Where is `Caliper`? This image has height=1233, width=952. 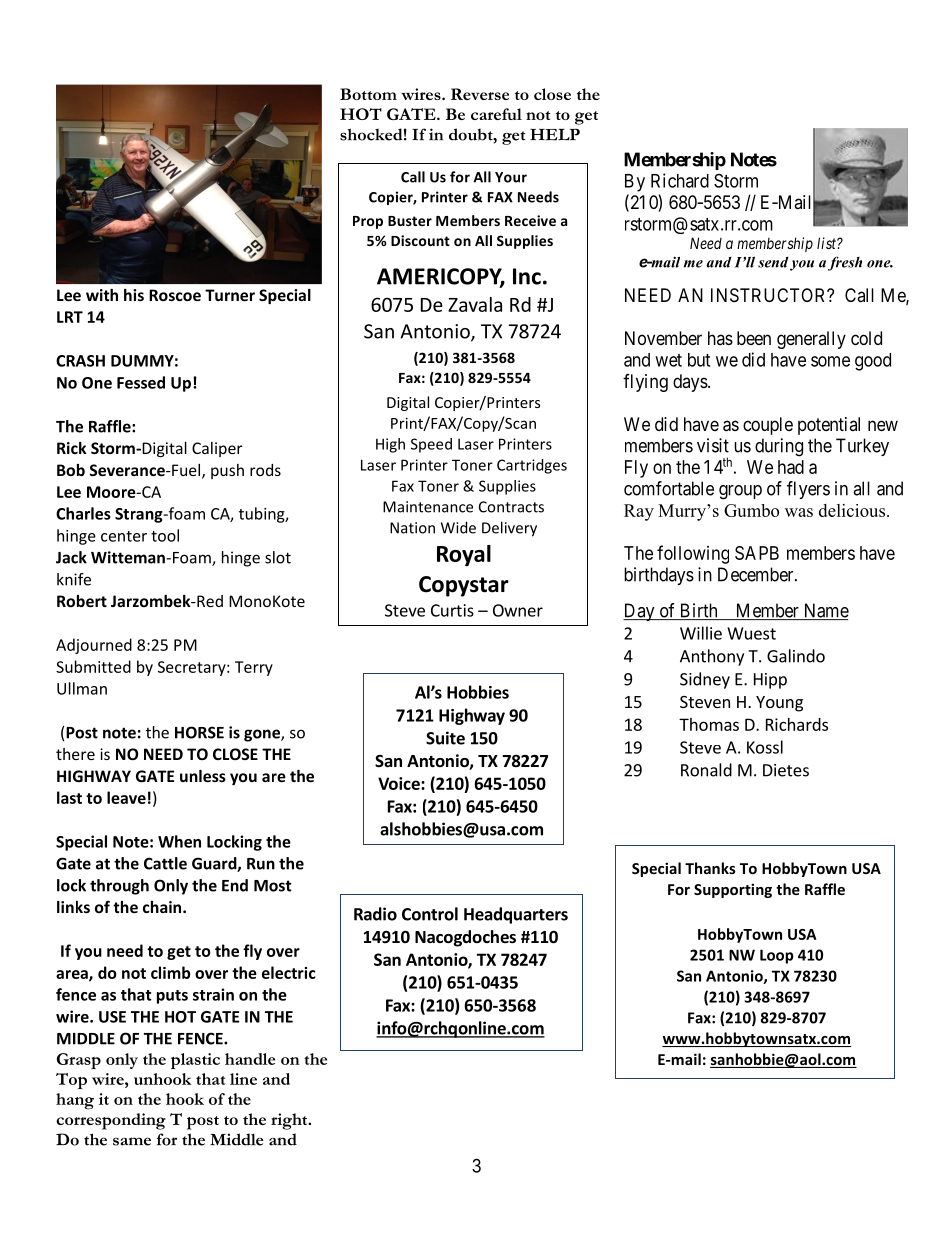
Caliper is located at coordinates (217, 449).
